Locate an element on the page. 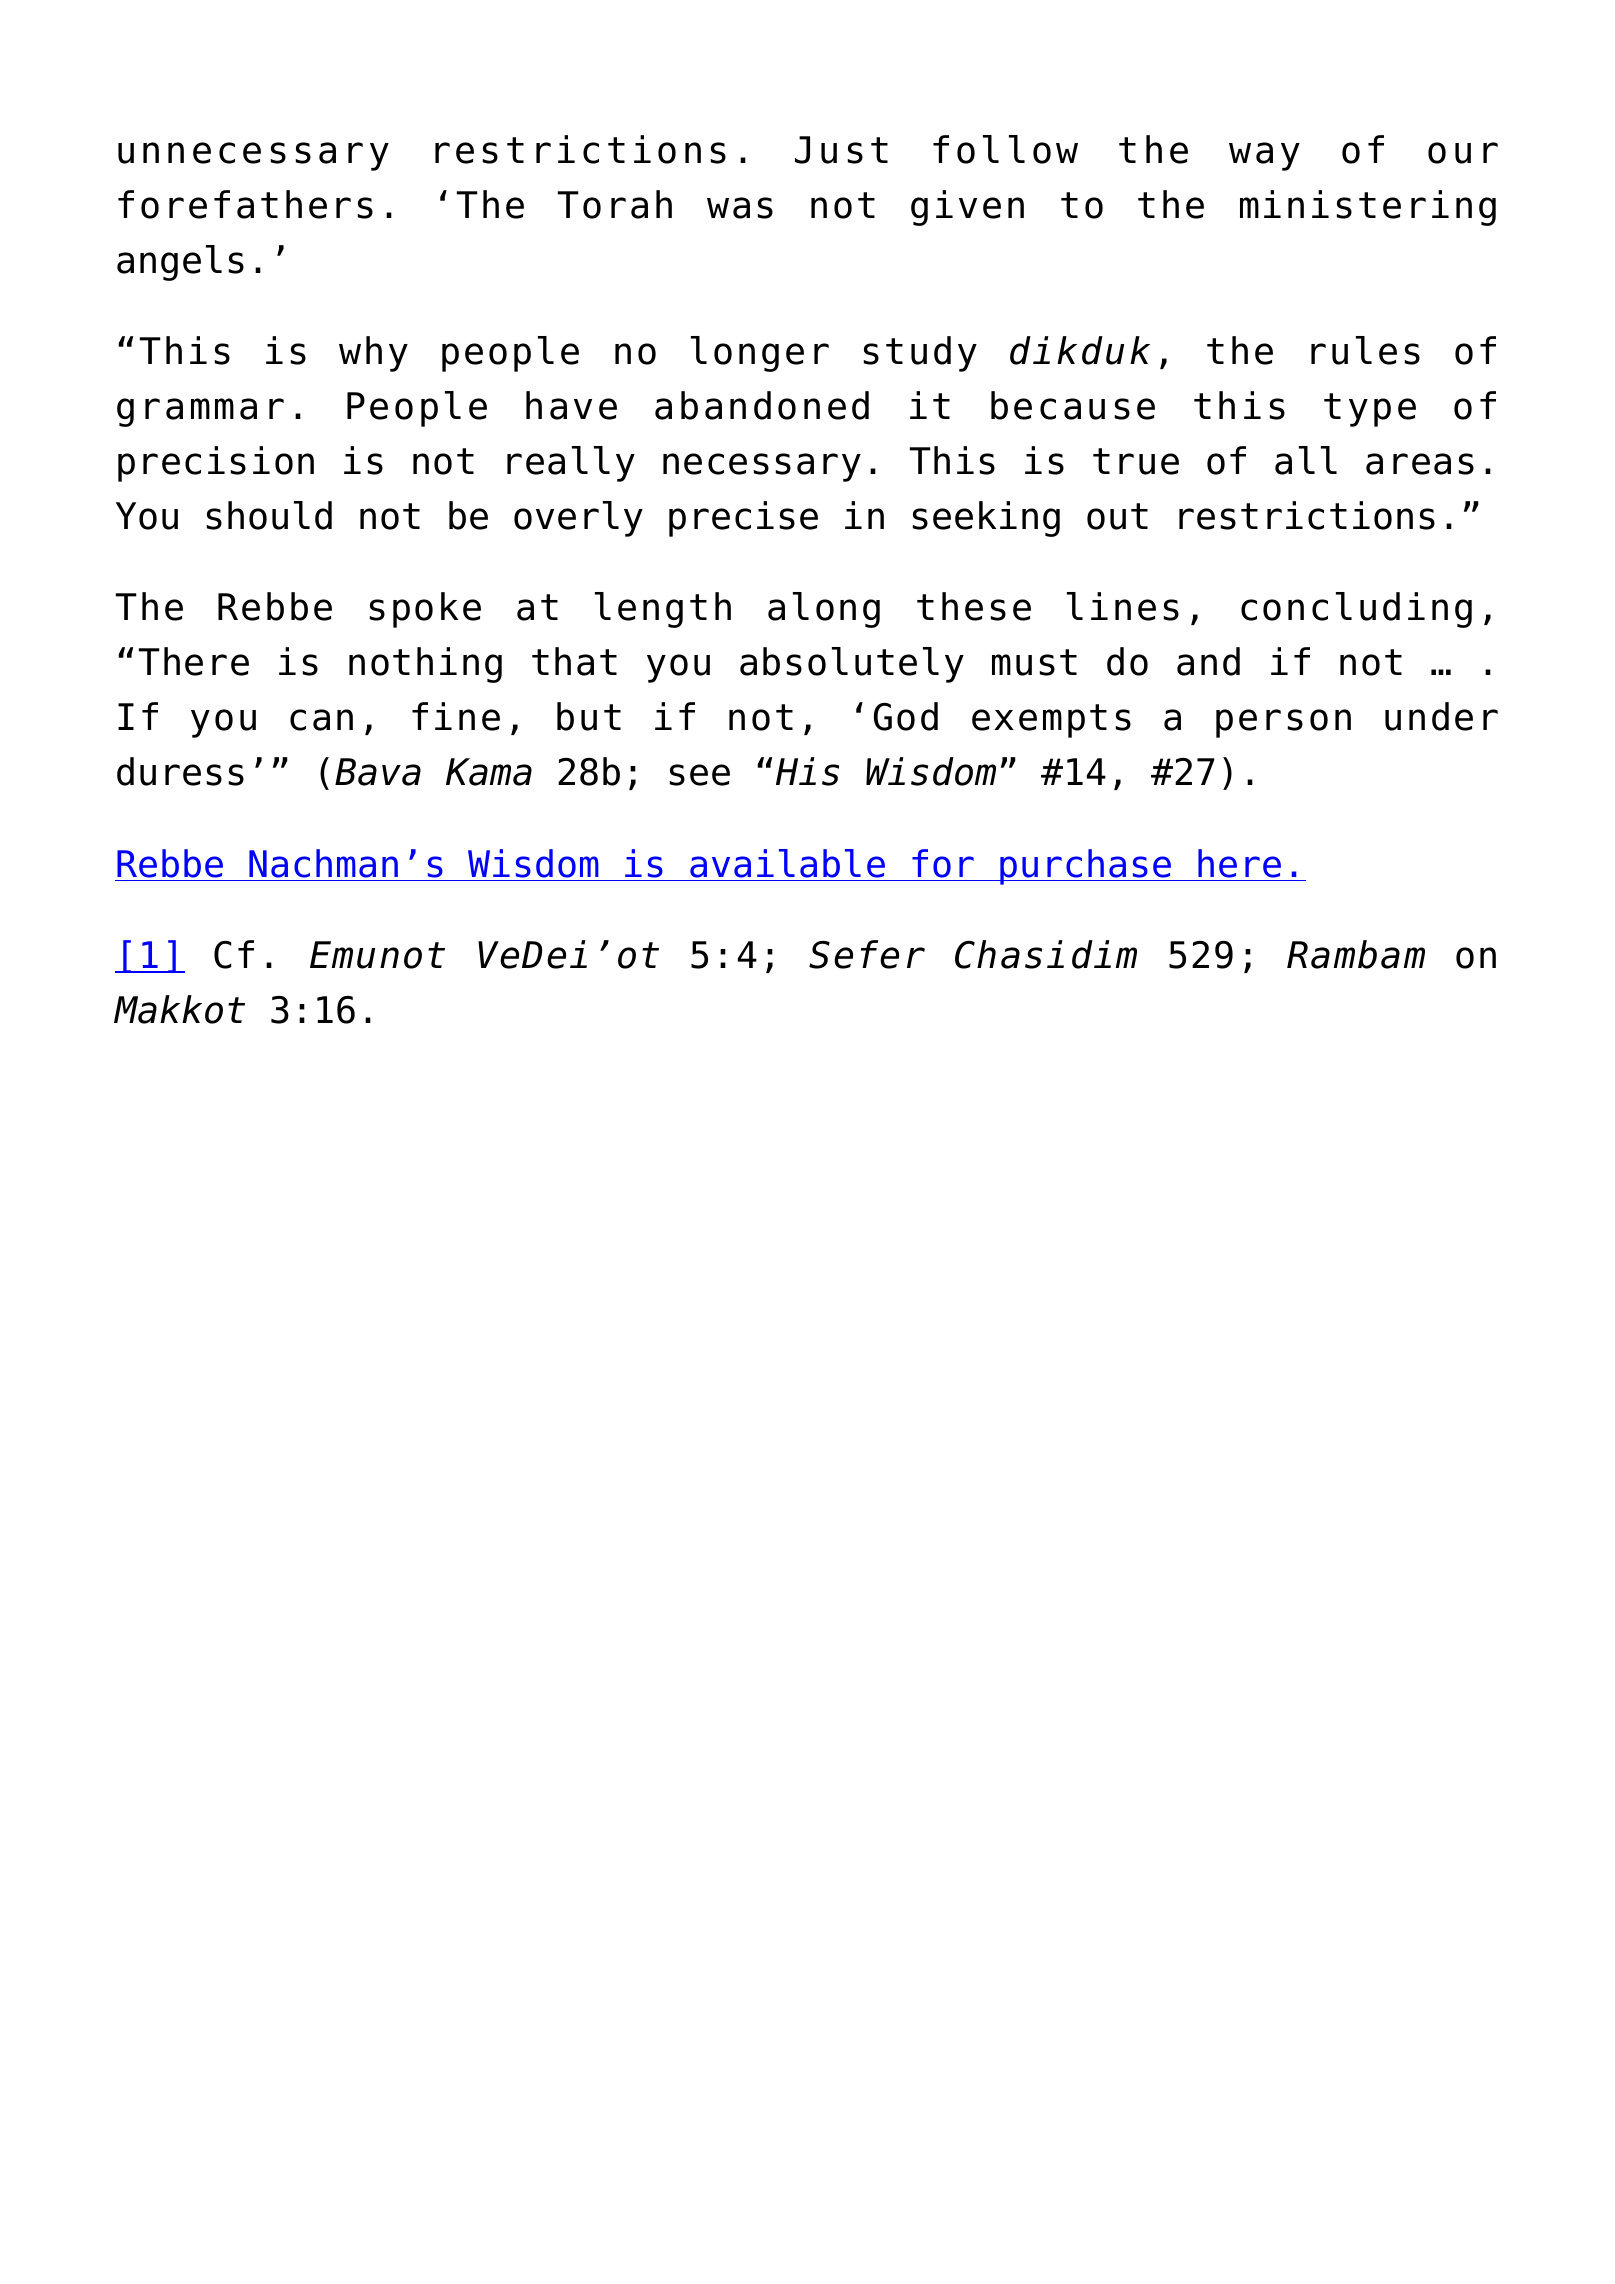 This page has width=1615, height=2284. Rambam is located at coordinates (1356, 954).
